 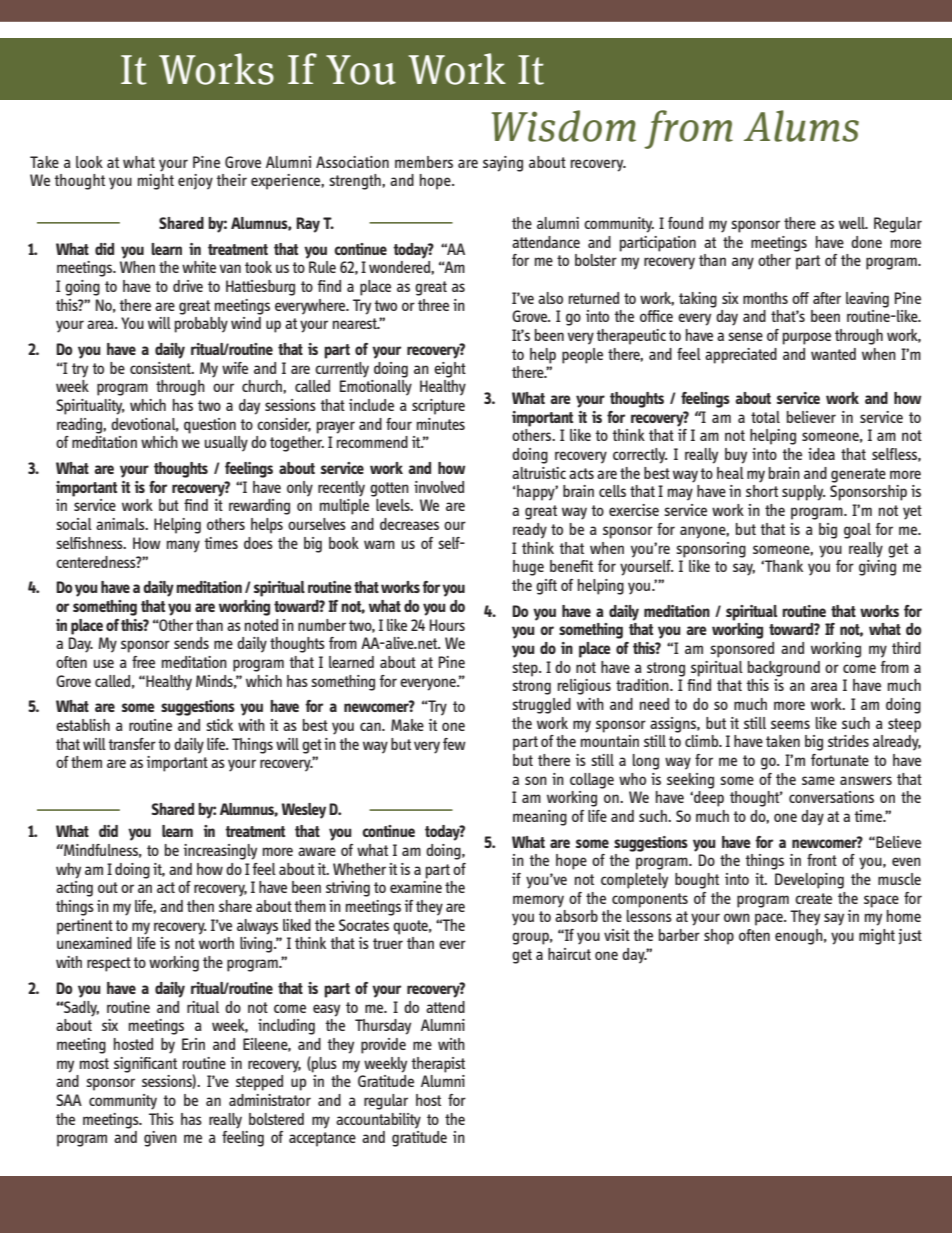 What do you see at coordinates (160, 1139) in the image?
I see `given` at bounding box center [160, 1139].
